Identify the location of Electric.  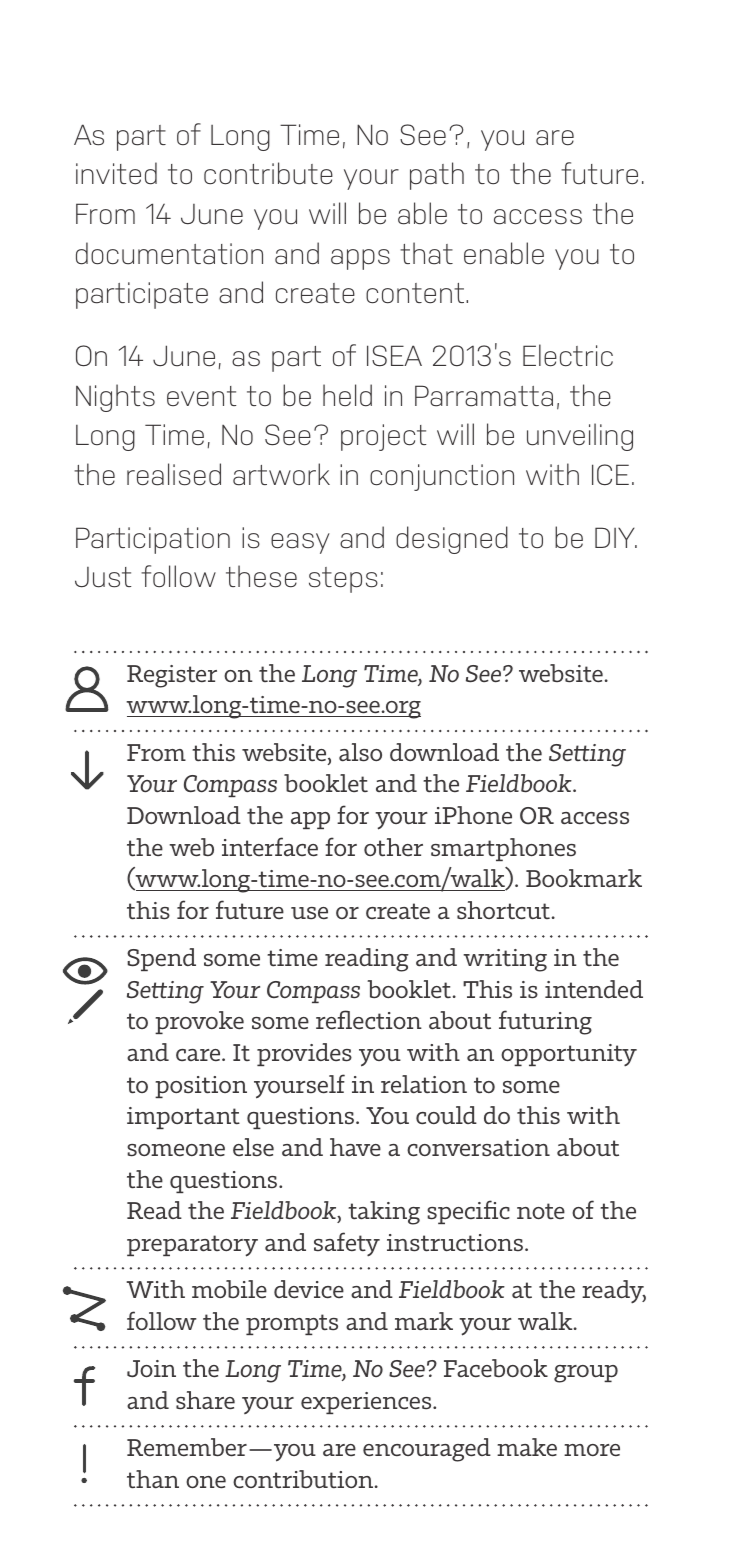
(568, 355).
